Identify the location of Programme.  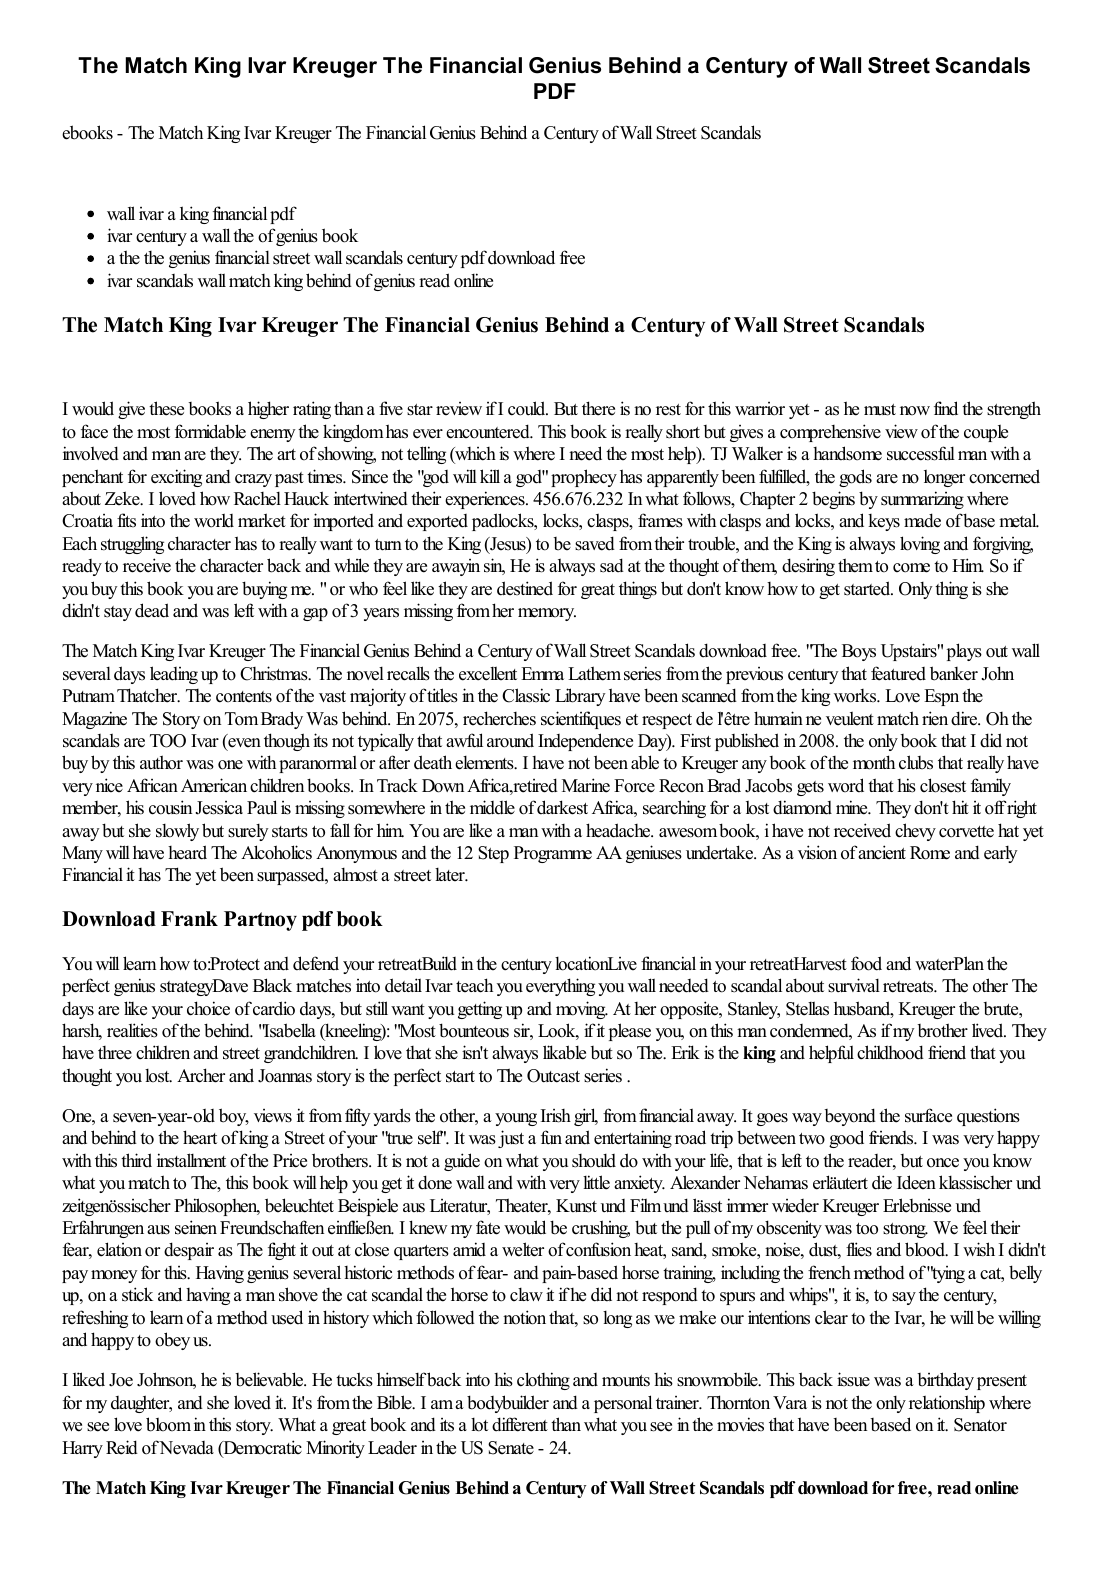
(553, 854).
